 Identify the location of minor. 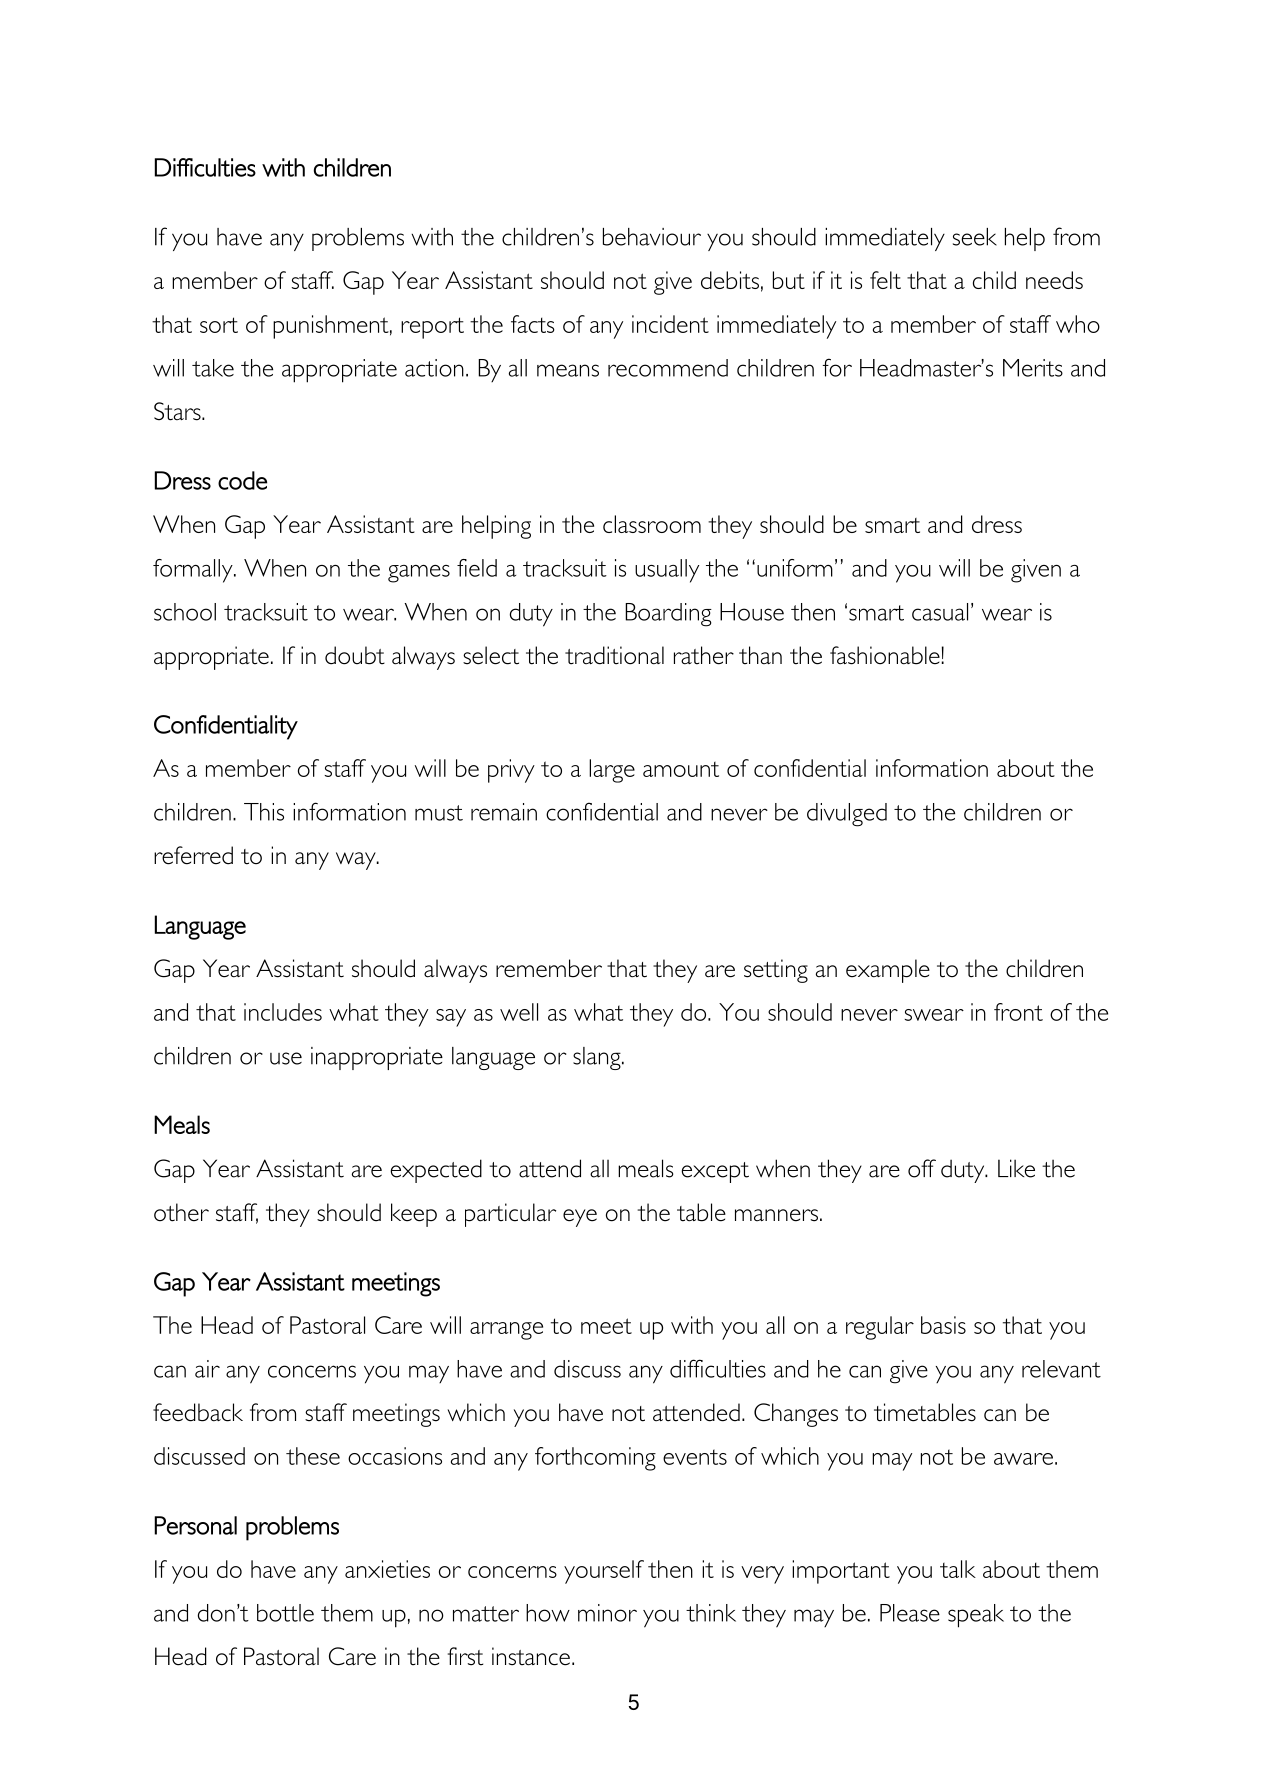
(607, 1613).
